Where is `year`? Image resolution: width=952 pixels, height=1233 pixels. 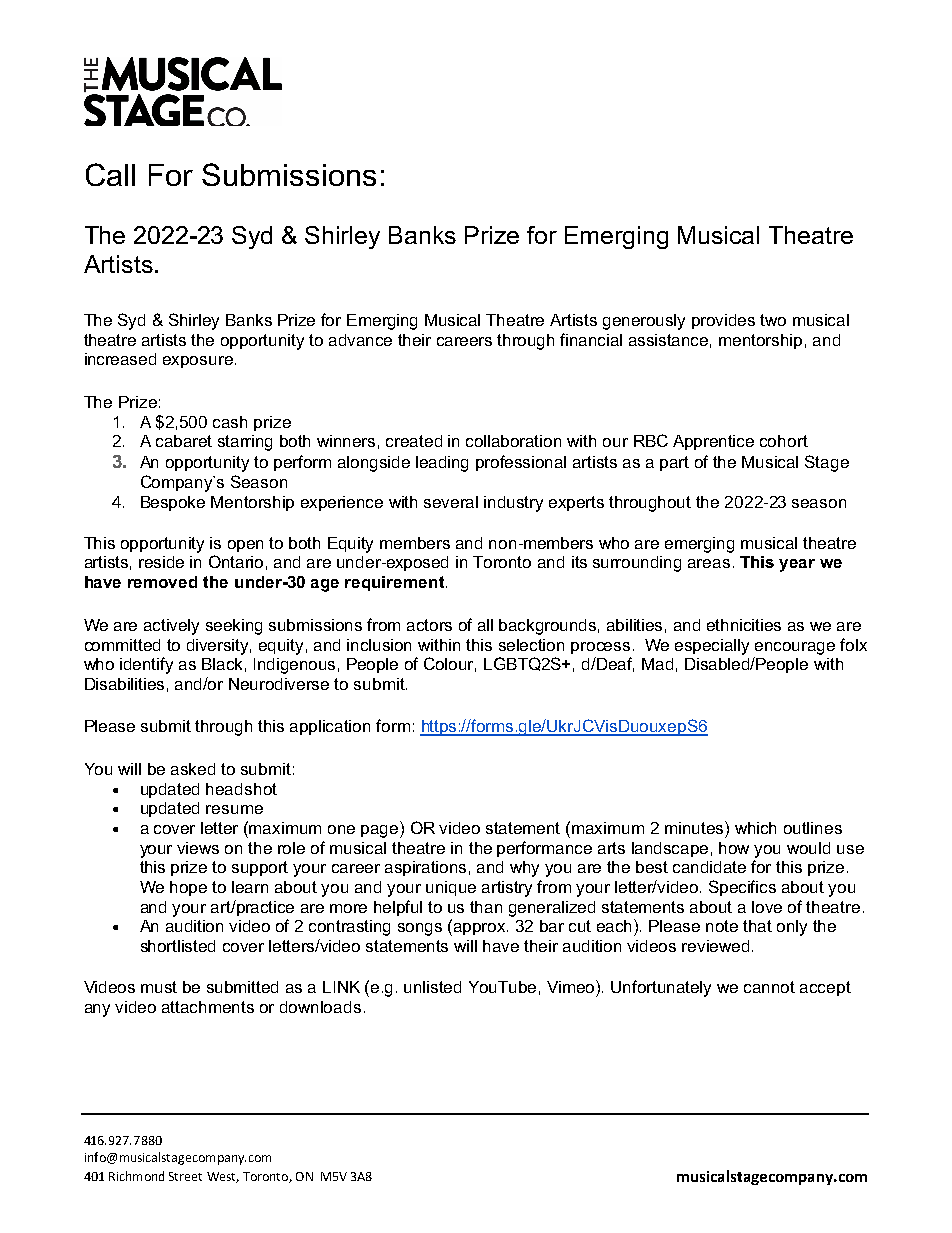
year is located at coordinates (797, 565).
